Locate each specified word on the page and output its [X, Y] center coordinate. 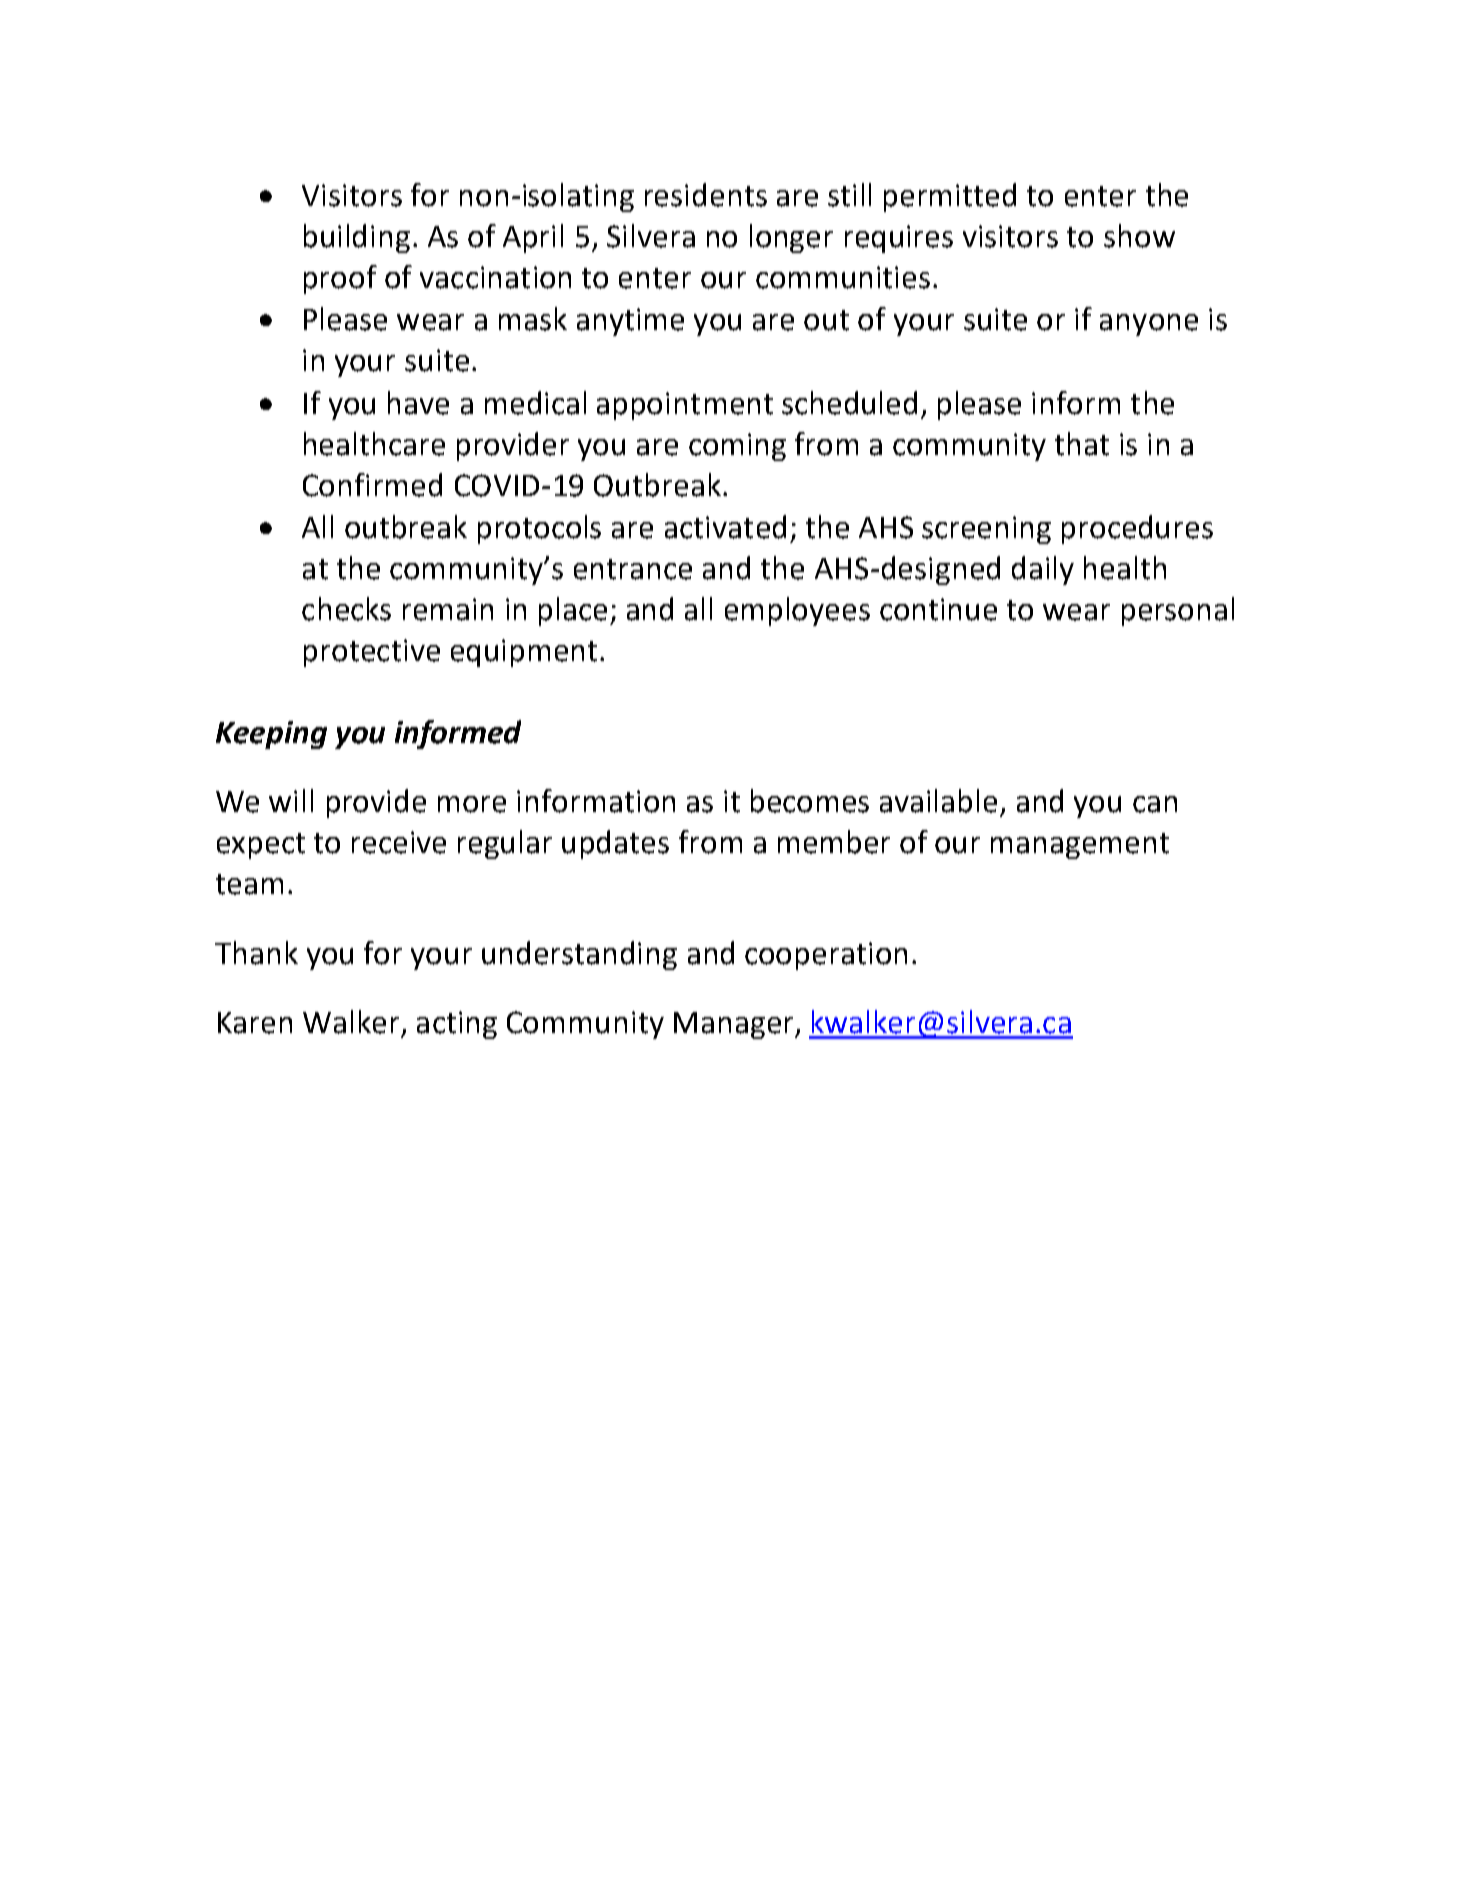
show [1139, 236]
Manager [735, 1025]
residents [706, 195]
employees [797, 611]
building [357, 238]
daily [1043, 570]
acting [457, 1025]
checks [346, 609]
